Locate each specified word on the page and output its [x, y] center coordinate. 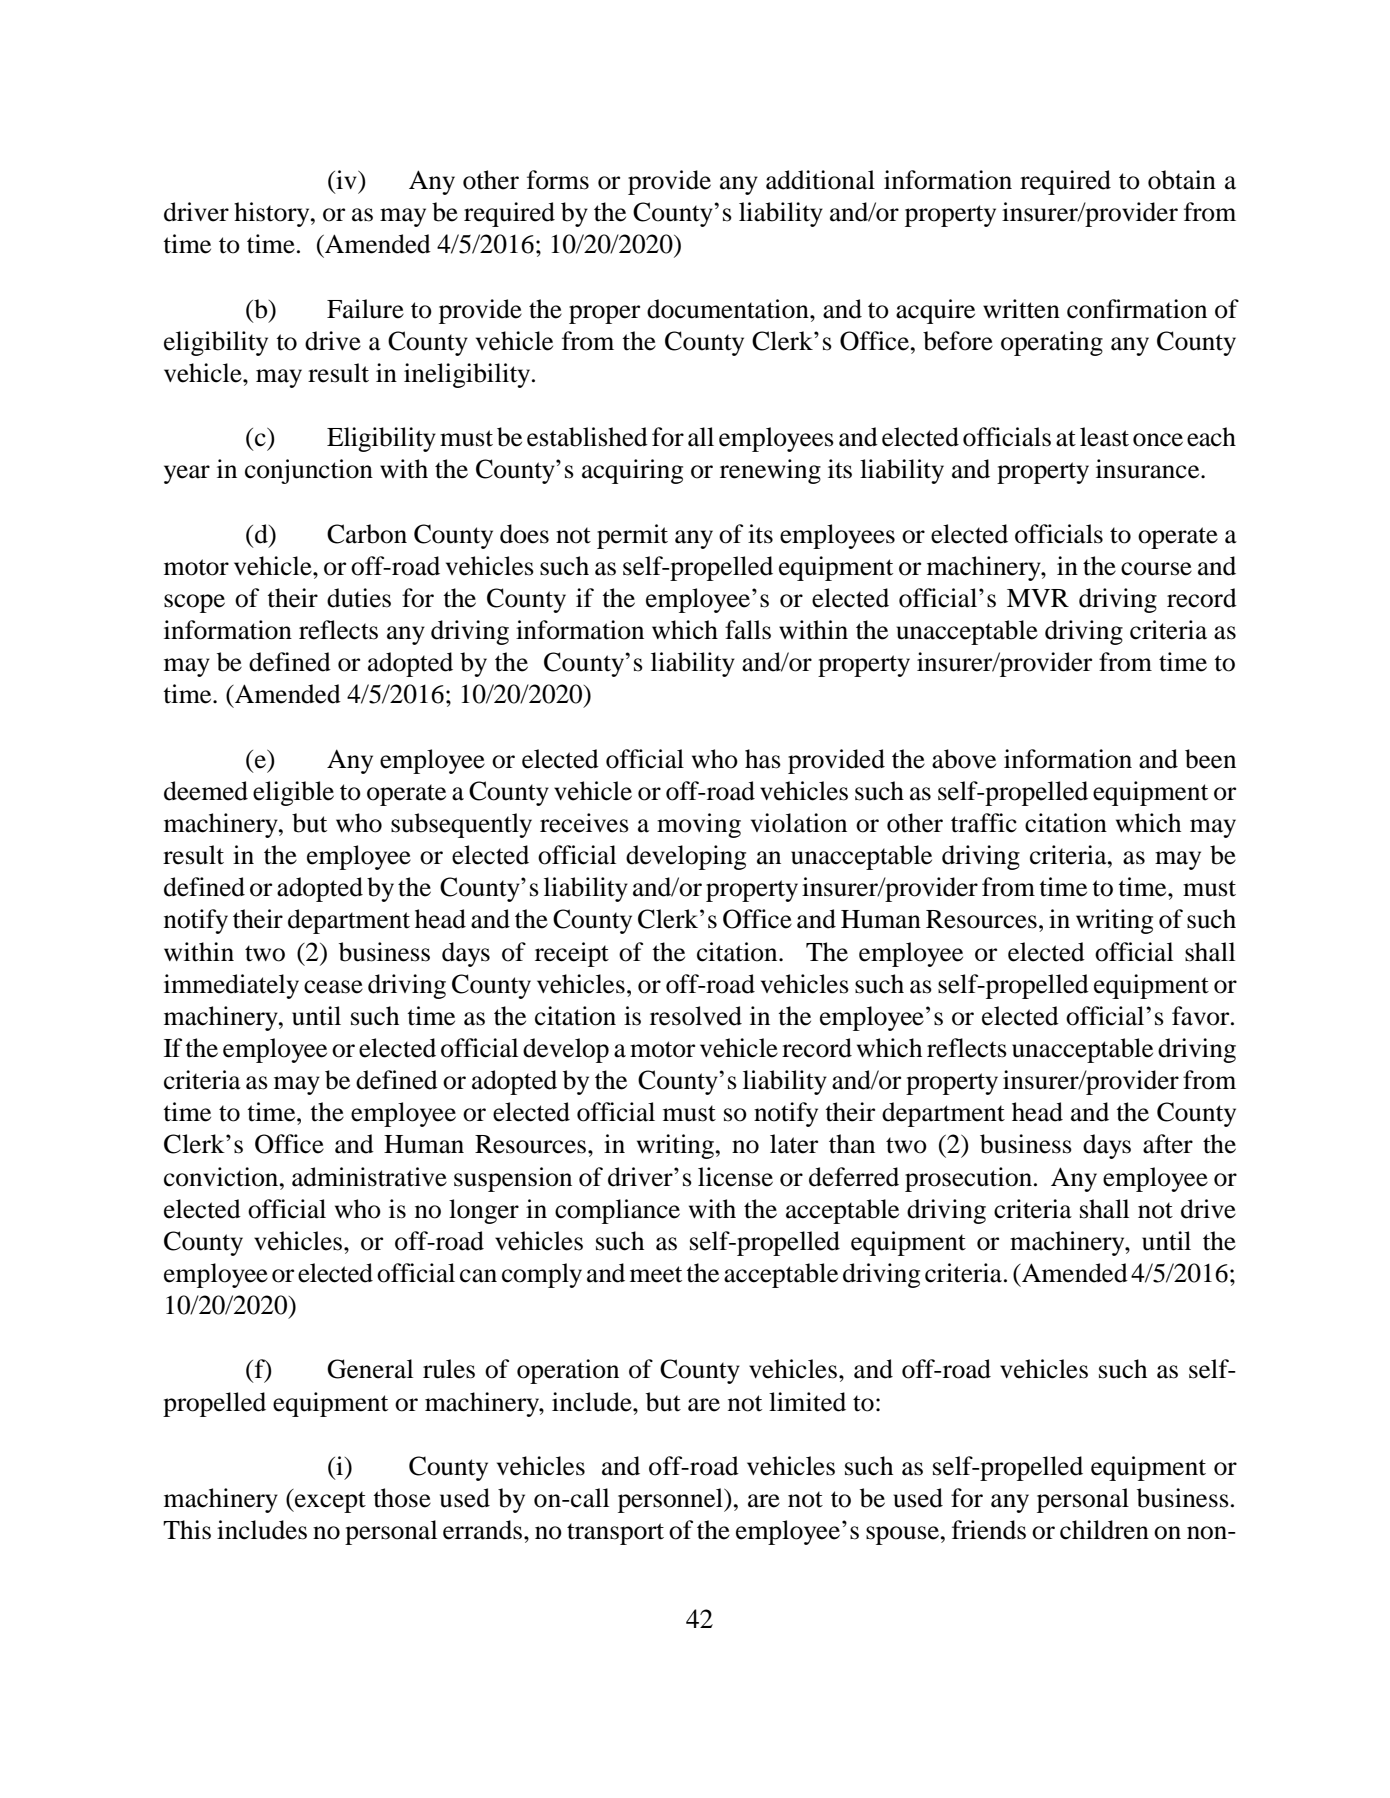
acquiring [632, 471]
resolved [696, 1016]
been [1210, 759]
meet [656, 1274]
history [273, 214]
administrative [369, 1177]
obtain [1182, 180]
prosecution [968, 1179]
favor [1202, 1016]
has [763, 759]
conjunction [309, 471]
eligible [293, 793]
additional [820, 180]
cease [333, 987]
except [329, 1501]
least [1104, 437]
